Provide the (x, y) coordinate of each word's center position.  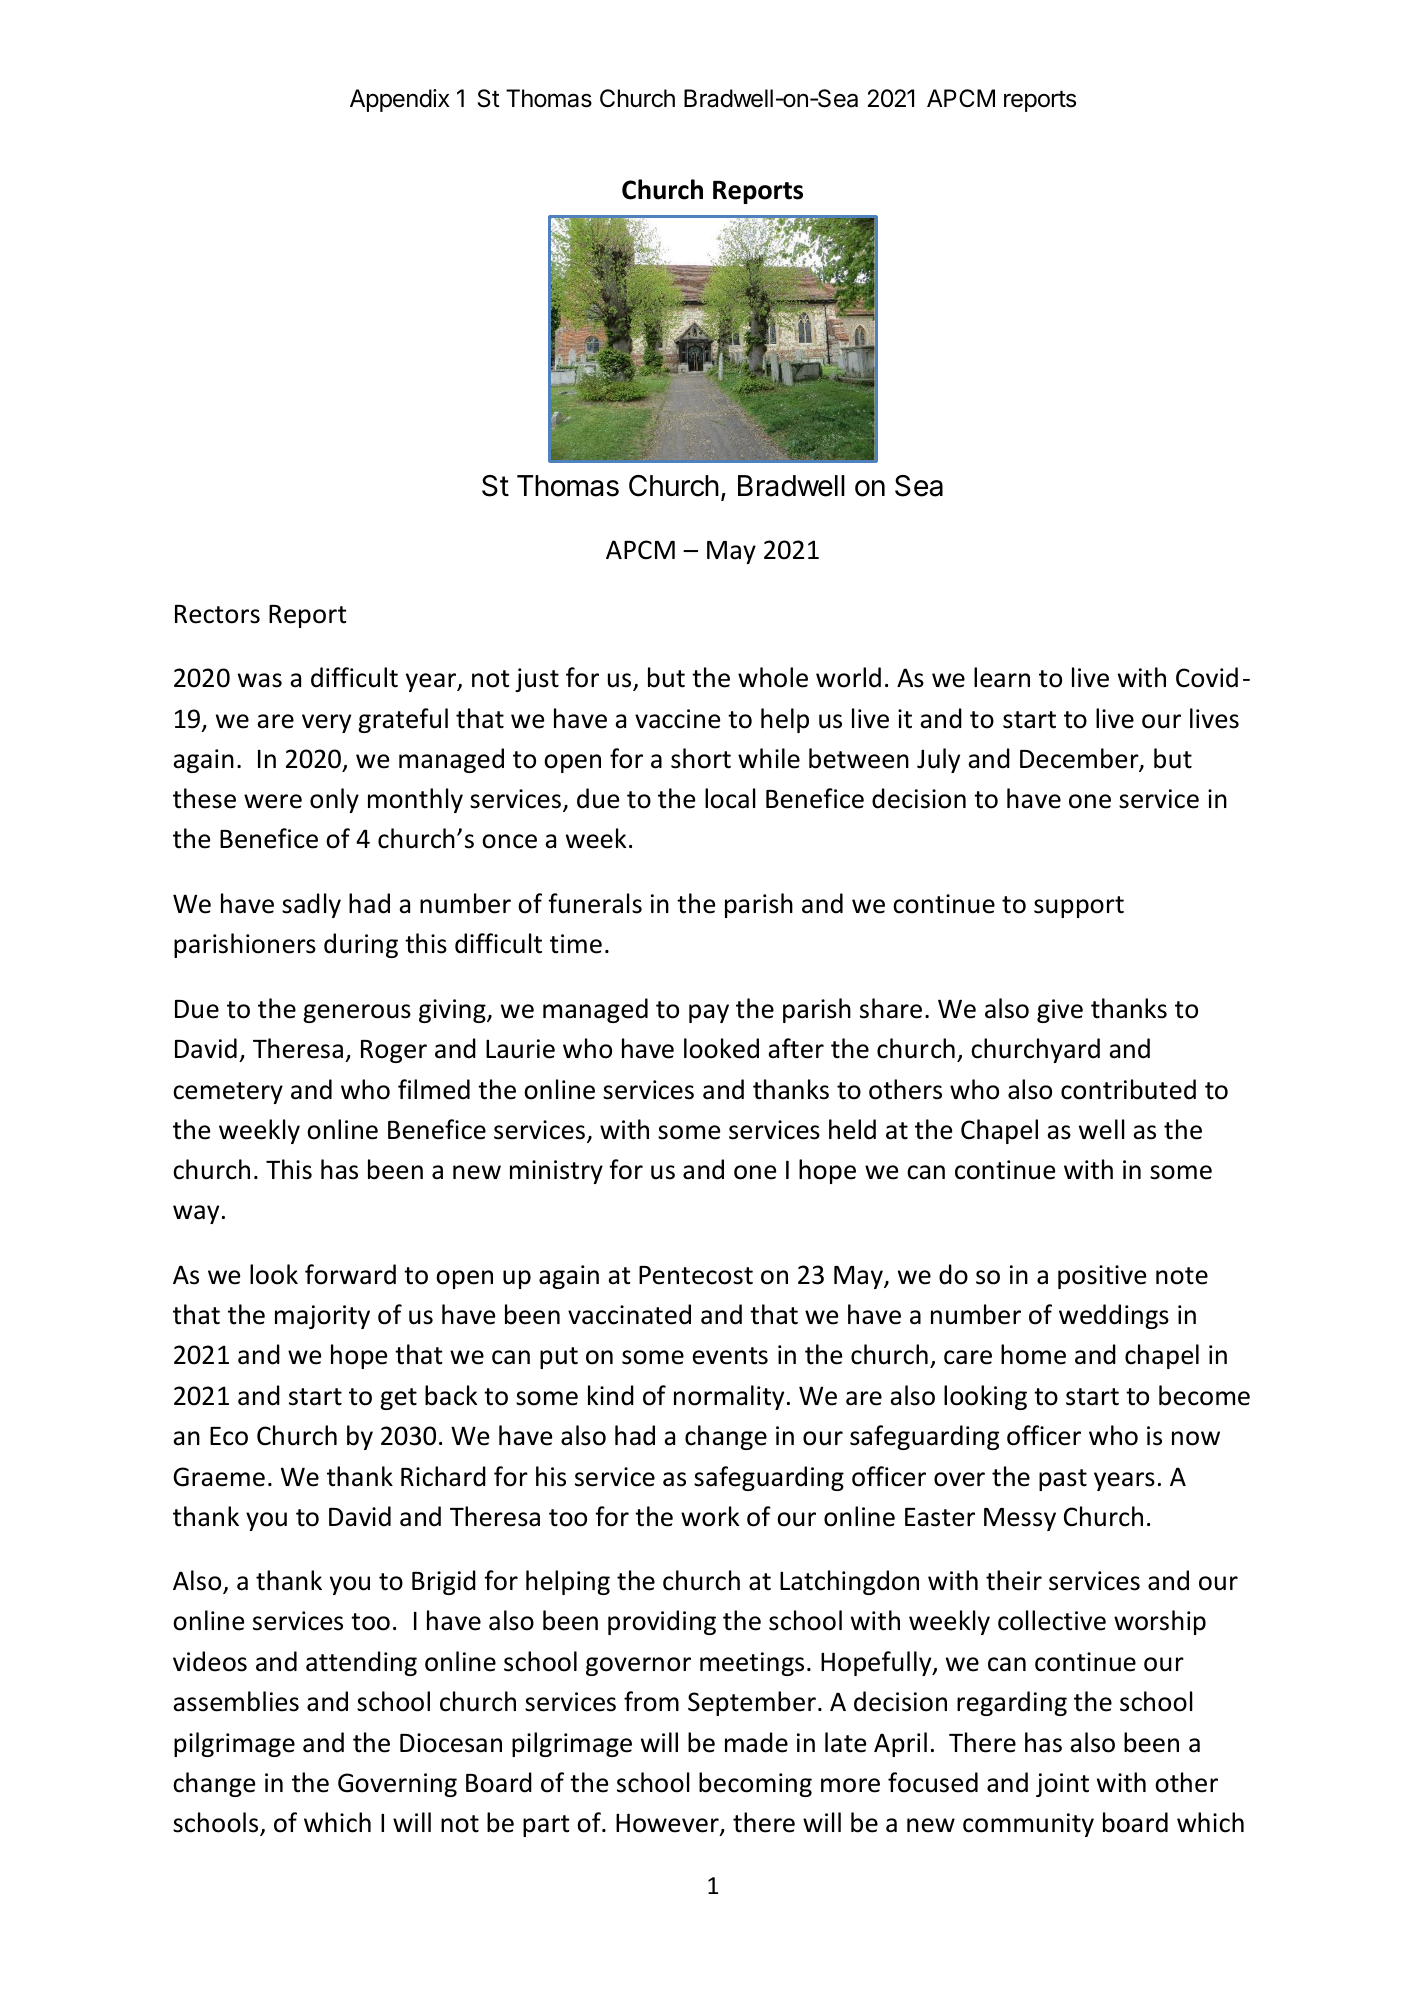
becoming (755, 1784)
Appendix (400, 100)
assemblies (236, 1701)
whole (773, 677)
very (326, 723)
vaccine (677, 719)
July (938, 760)
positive (1102, 1277)
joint (1062, 1785)
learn (1002, 677)
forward (350, 1274)
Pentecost (696, 1275)
